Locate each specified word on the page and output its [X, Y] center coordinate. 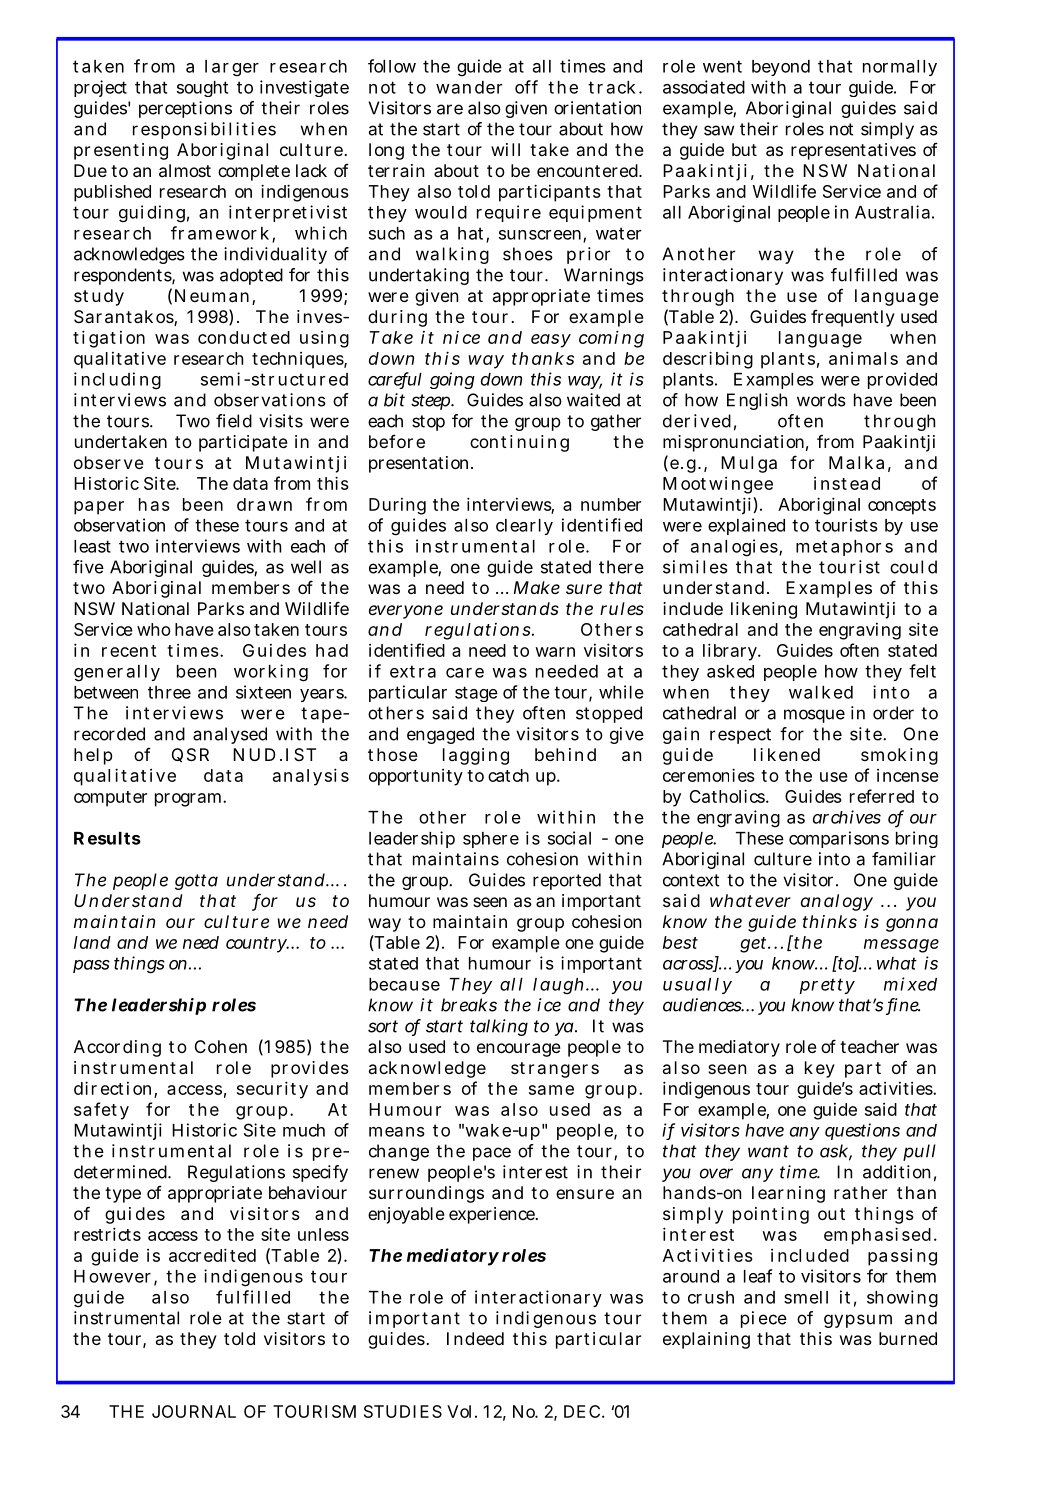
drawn [264, 504]
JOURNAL [194, 1411]
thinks [830, 921]
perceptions [185, 109]
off [526, 87]
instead [847, 483]
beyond [781, 68]
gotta [196, 882]
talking [499, 1027]
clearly [524, 527]
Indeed [475, 1338]
